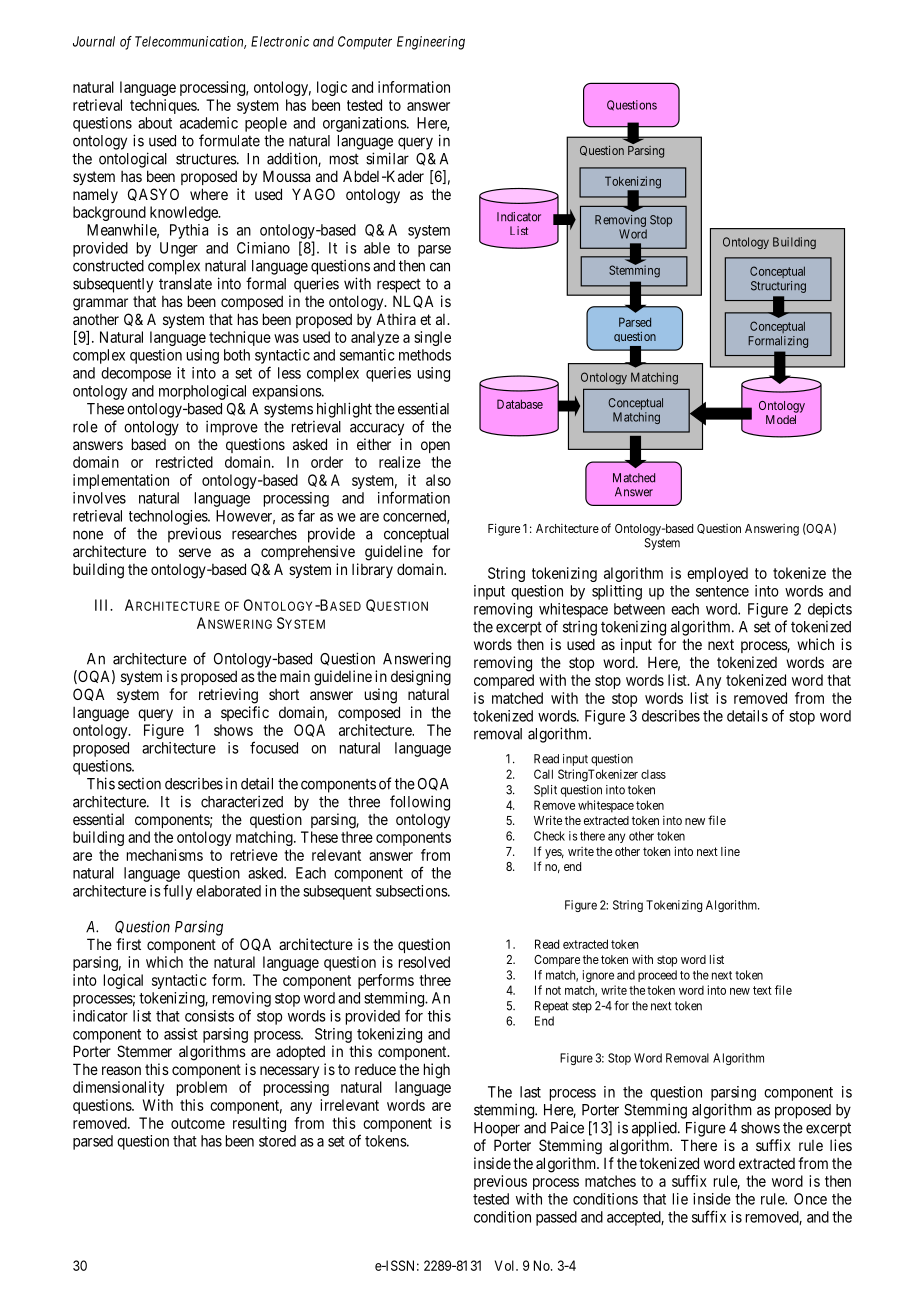  What do you see at coordinates (781, 419) in the screenshot?
I see `Model` at bounding box center [781, 419].
